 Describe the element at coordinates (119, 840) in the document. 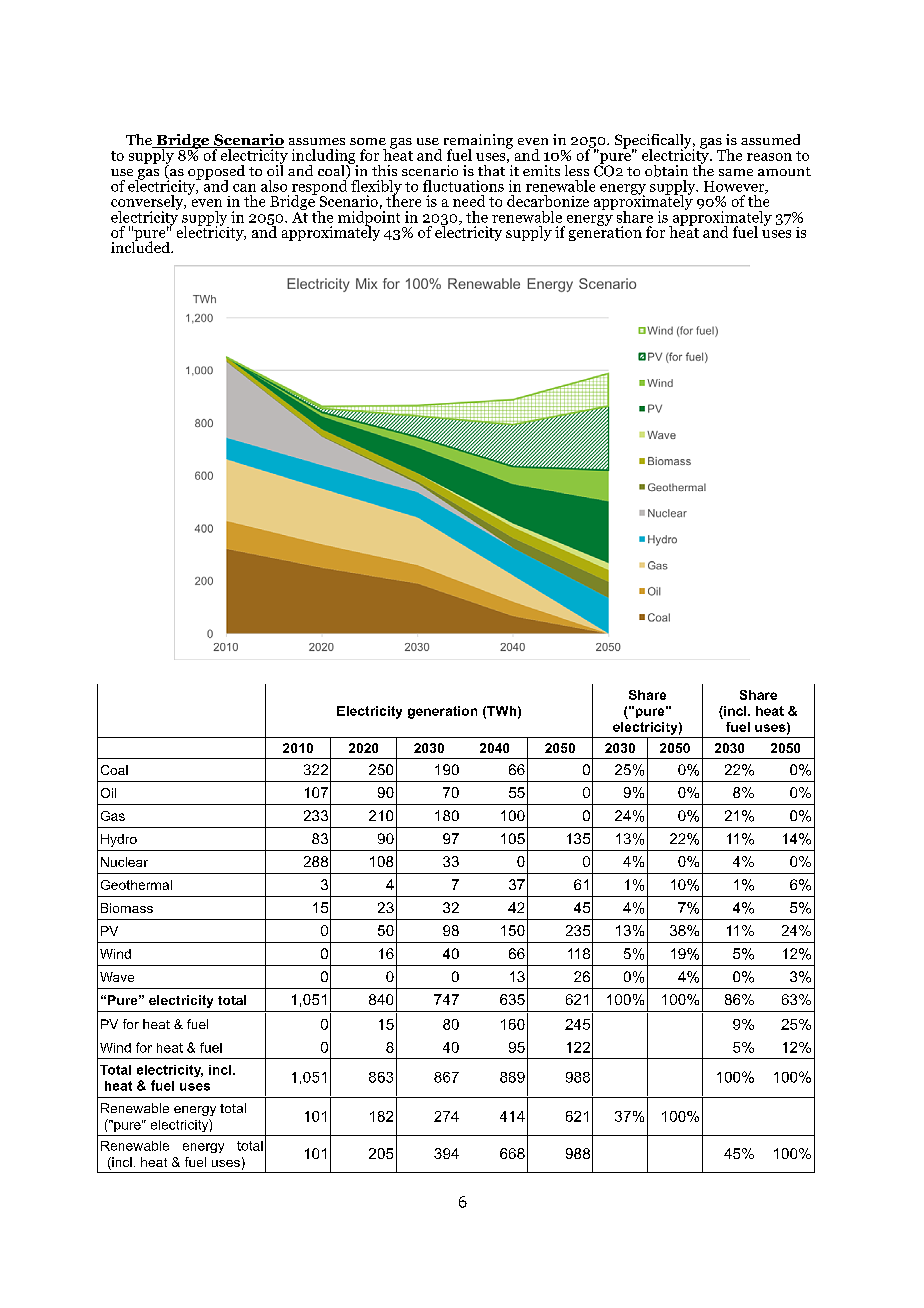

I see `Hydro` at that location.
